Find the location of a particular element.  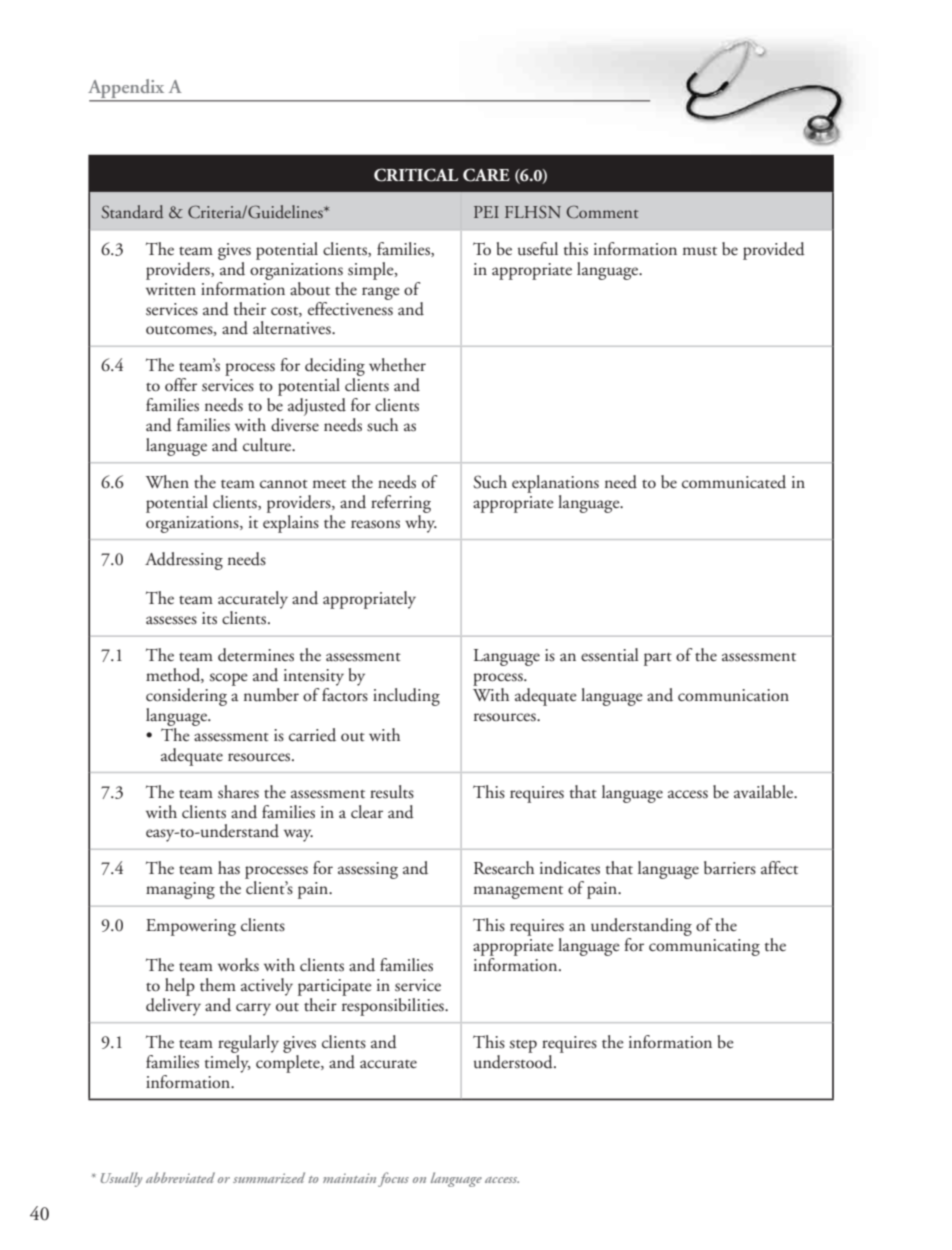

offer is located at coordinates (181, 384).
